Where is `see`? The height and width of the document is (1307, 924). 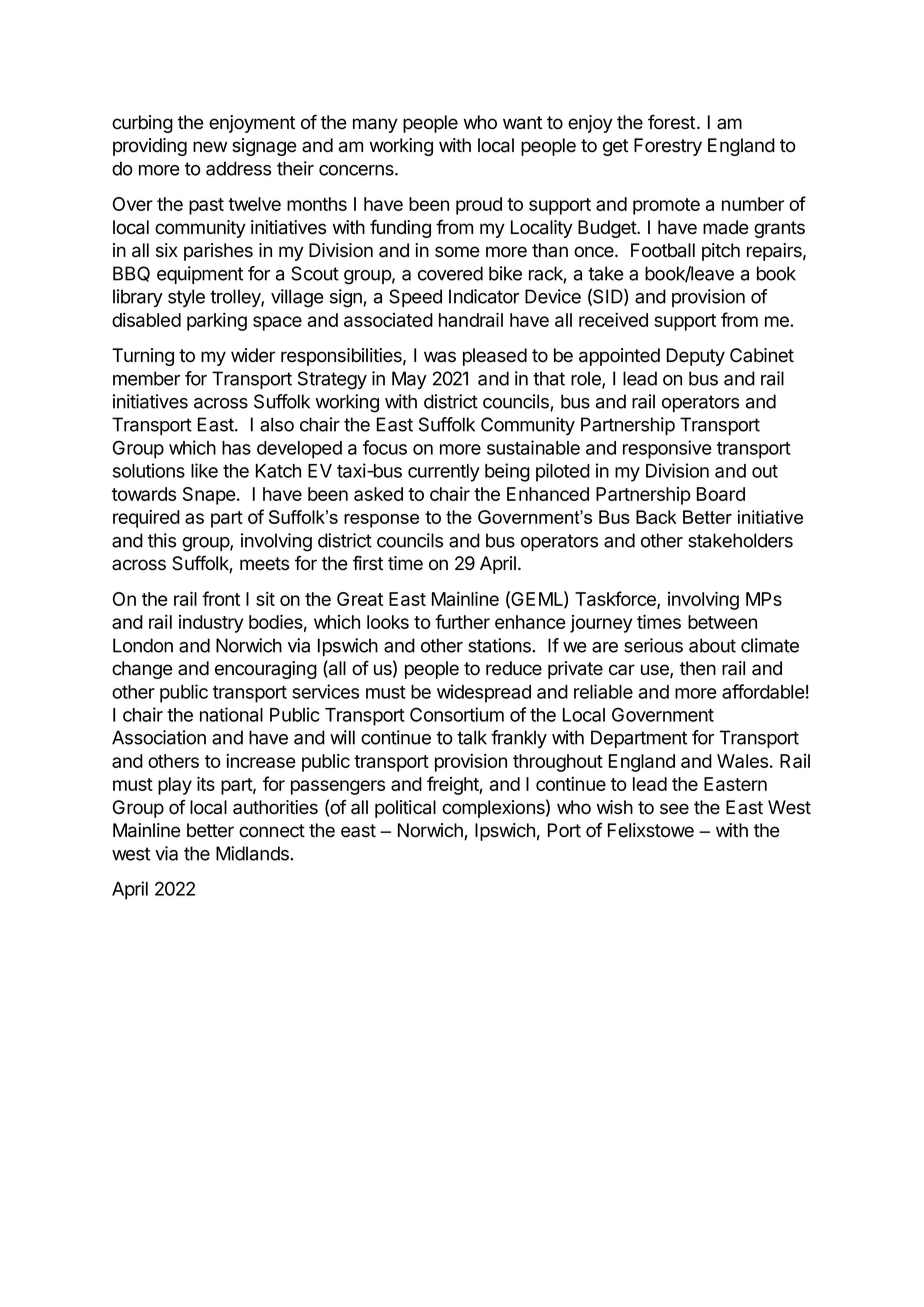 see is located at coordinates (674, 809).
